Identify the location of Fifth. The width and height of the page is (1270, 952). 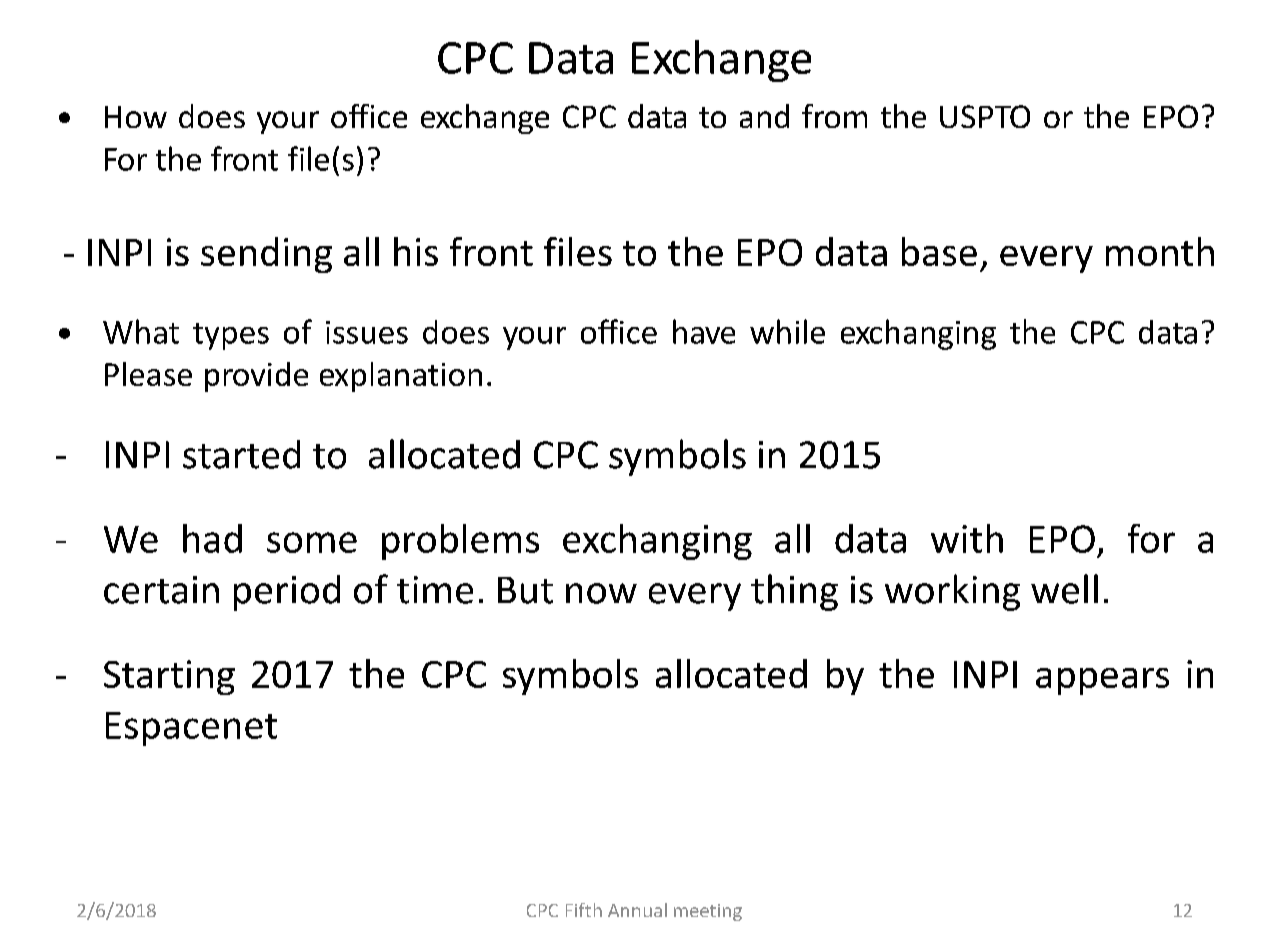
(584, 910).
